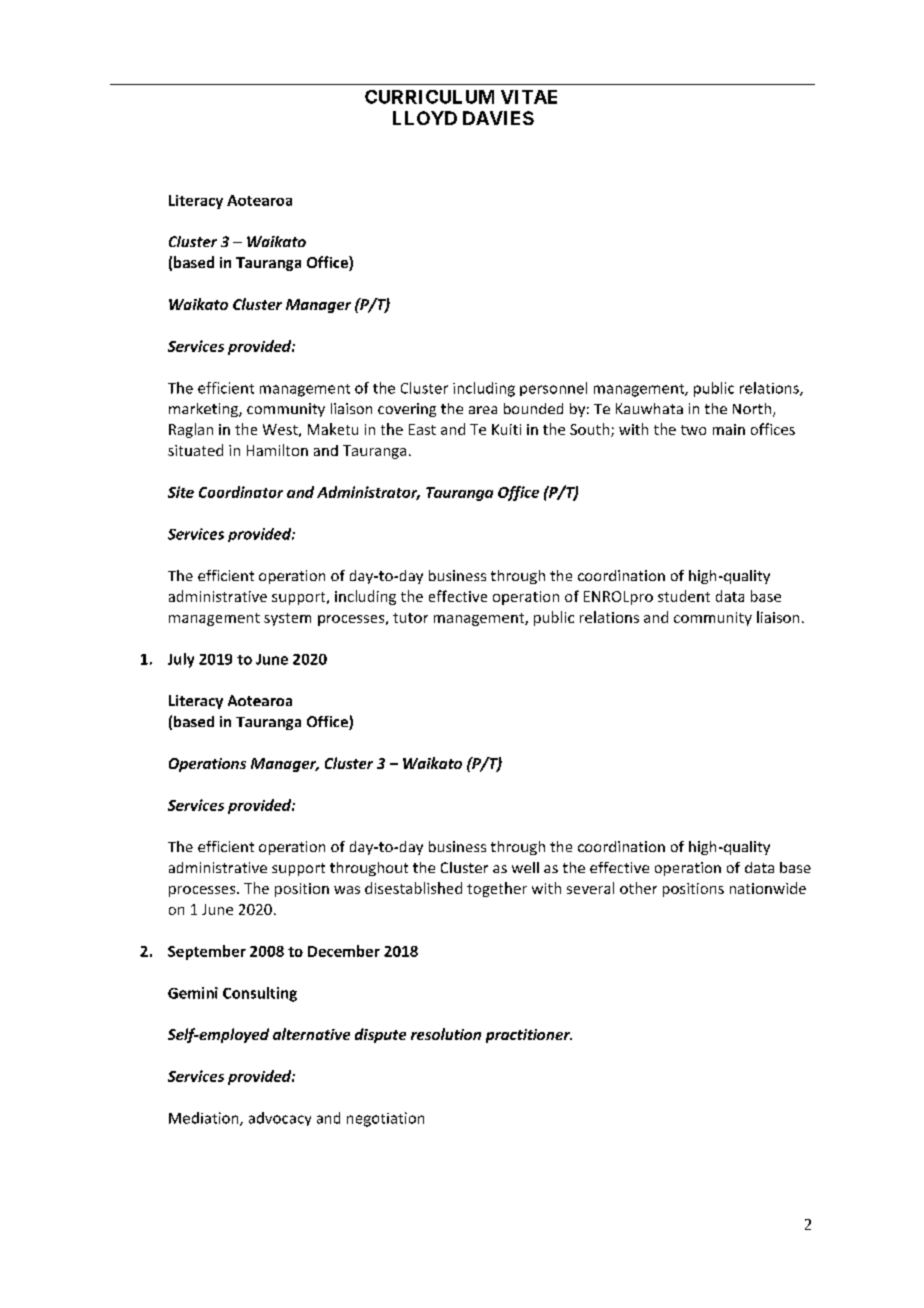 Image resolution: width=924 pixels, height=1308 pixels. What do you see at coordinates (204, 410) in the screenshot?
I see `marketing` at bounding box center [204, 410].
